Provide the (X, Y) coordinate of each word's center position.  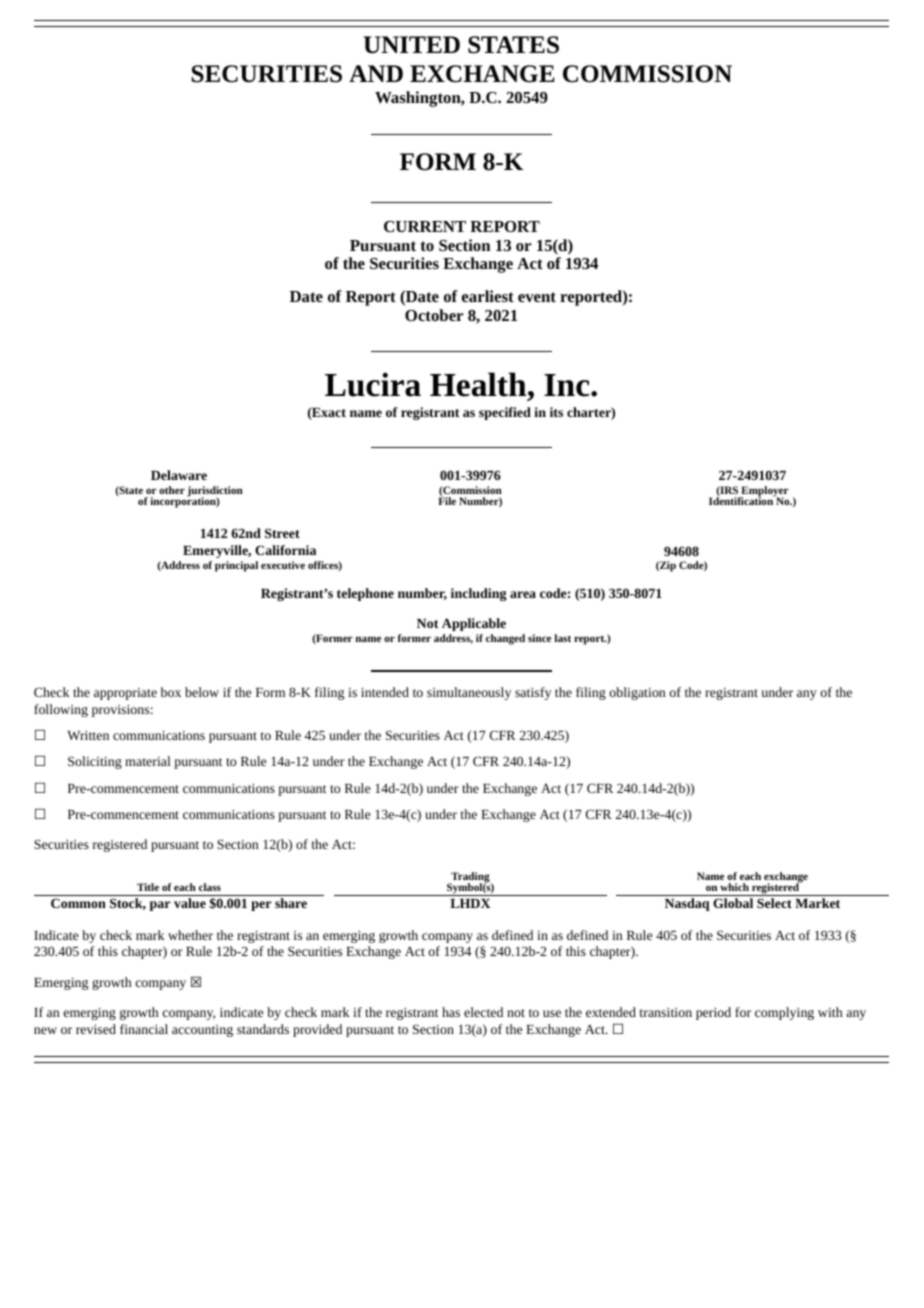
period (713, 1013)
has (451, 1012)
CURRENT (425, 226)
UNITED (412, 45)
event (537, 297)
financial (144, 1029)
